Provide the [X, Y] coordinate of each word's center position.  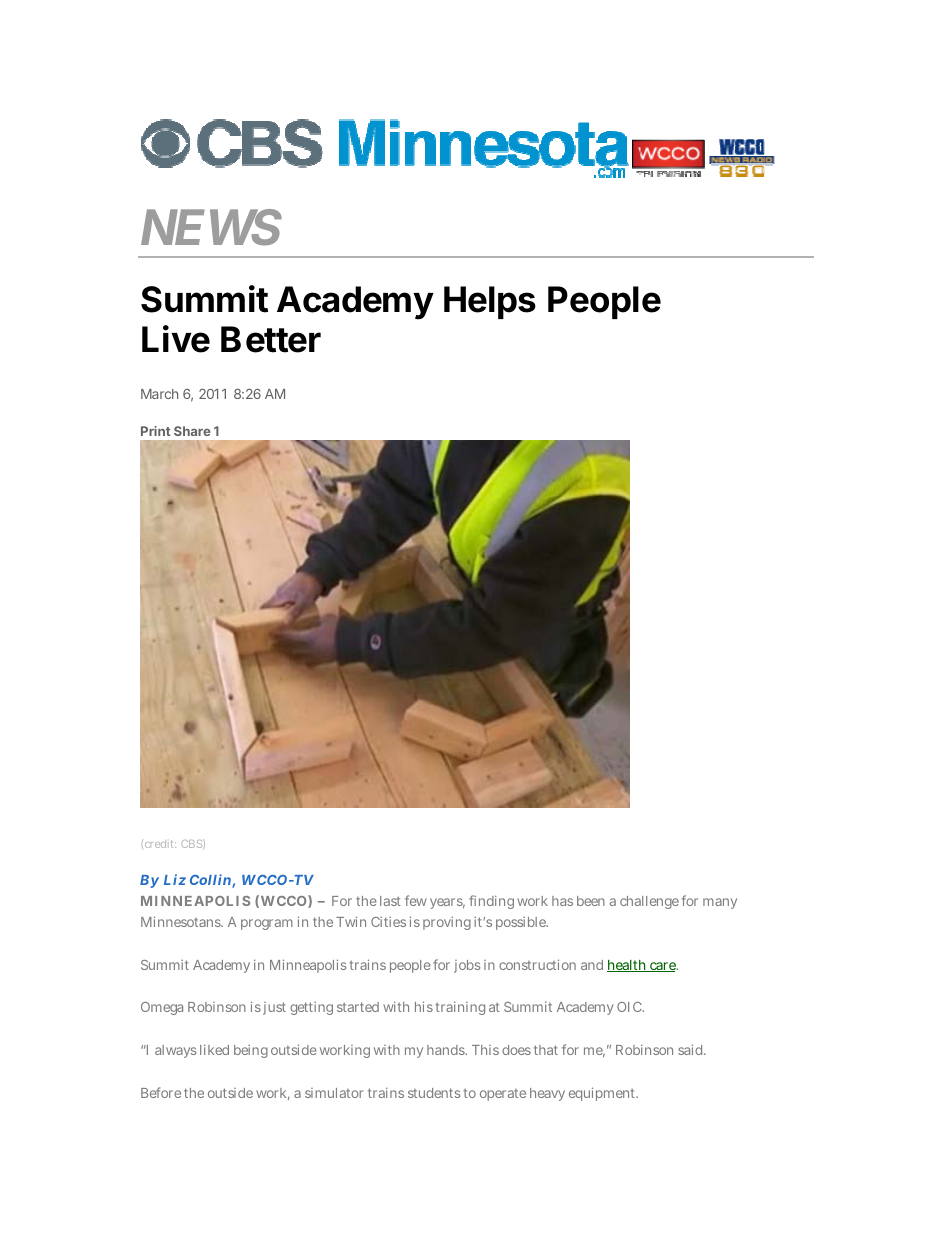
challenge [649, 902]
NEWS [211, 227]
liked [214, 1049]
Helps [490, 302]
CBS [192, 844]
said [692, 1049]
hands [447, 1050]
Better [271, 339]
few [416, 900]
